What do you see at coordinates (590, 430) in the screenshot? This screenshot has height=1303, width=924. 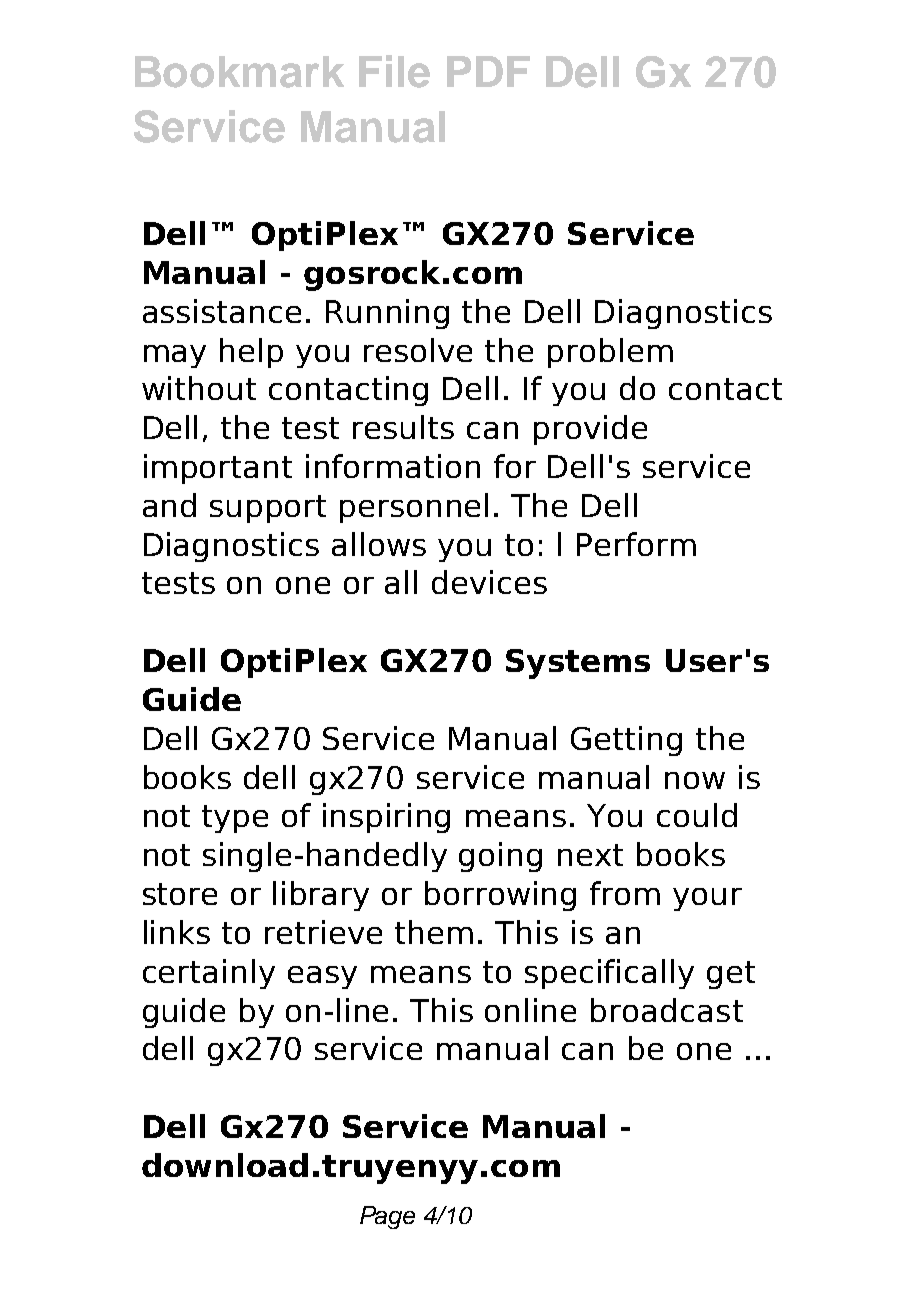 I see `provide` at bounding box center [590, 430].
